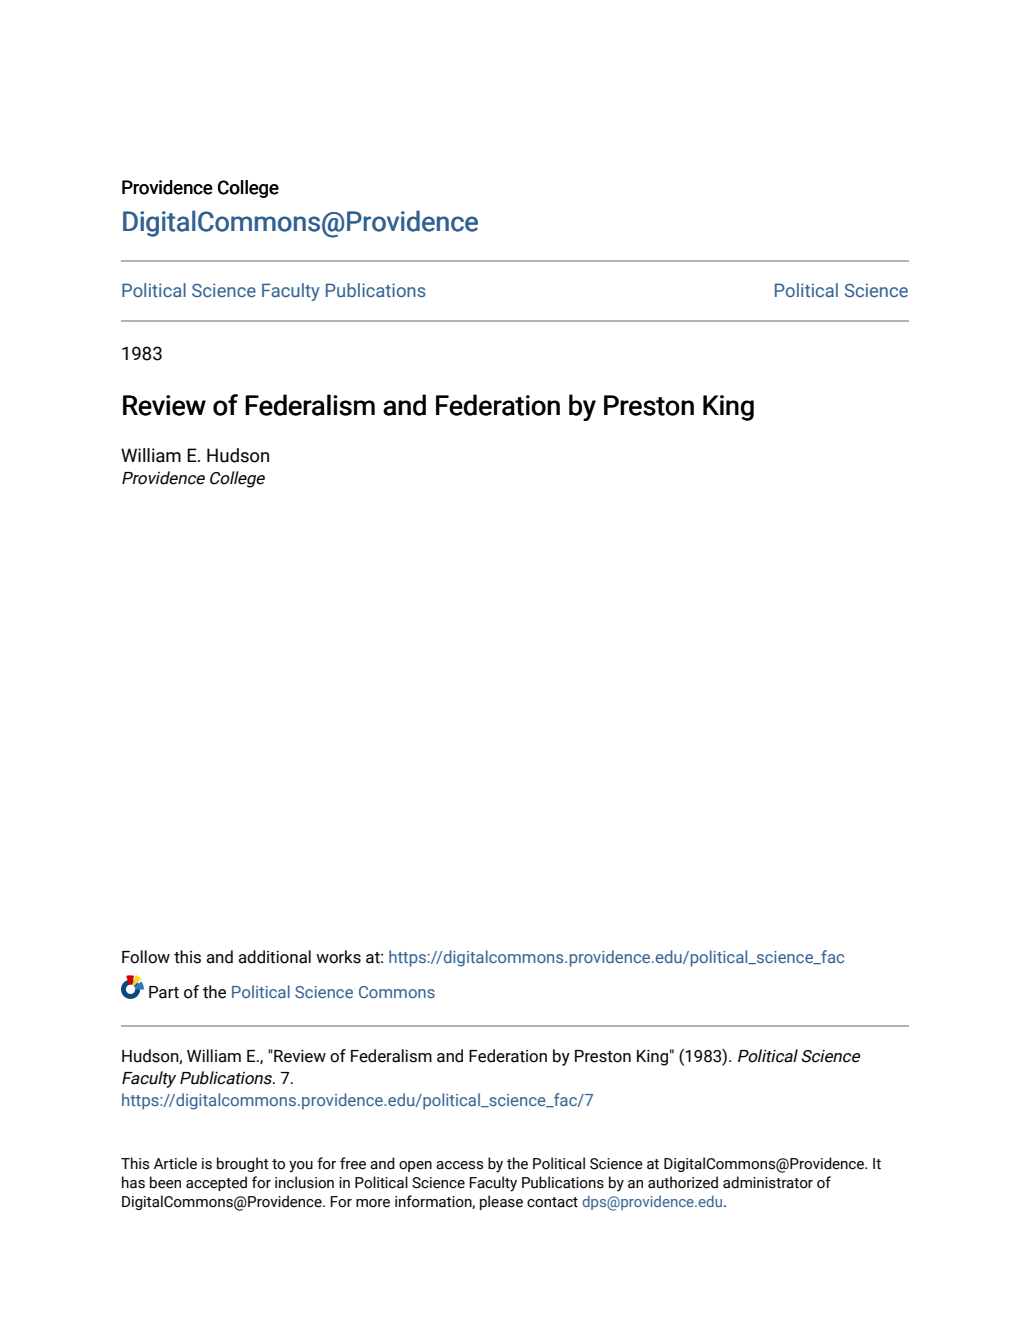 This screenshot has width=1030, height=1332. I want to click on administrator, so click(768, 1182).
